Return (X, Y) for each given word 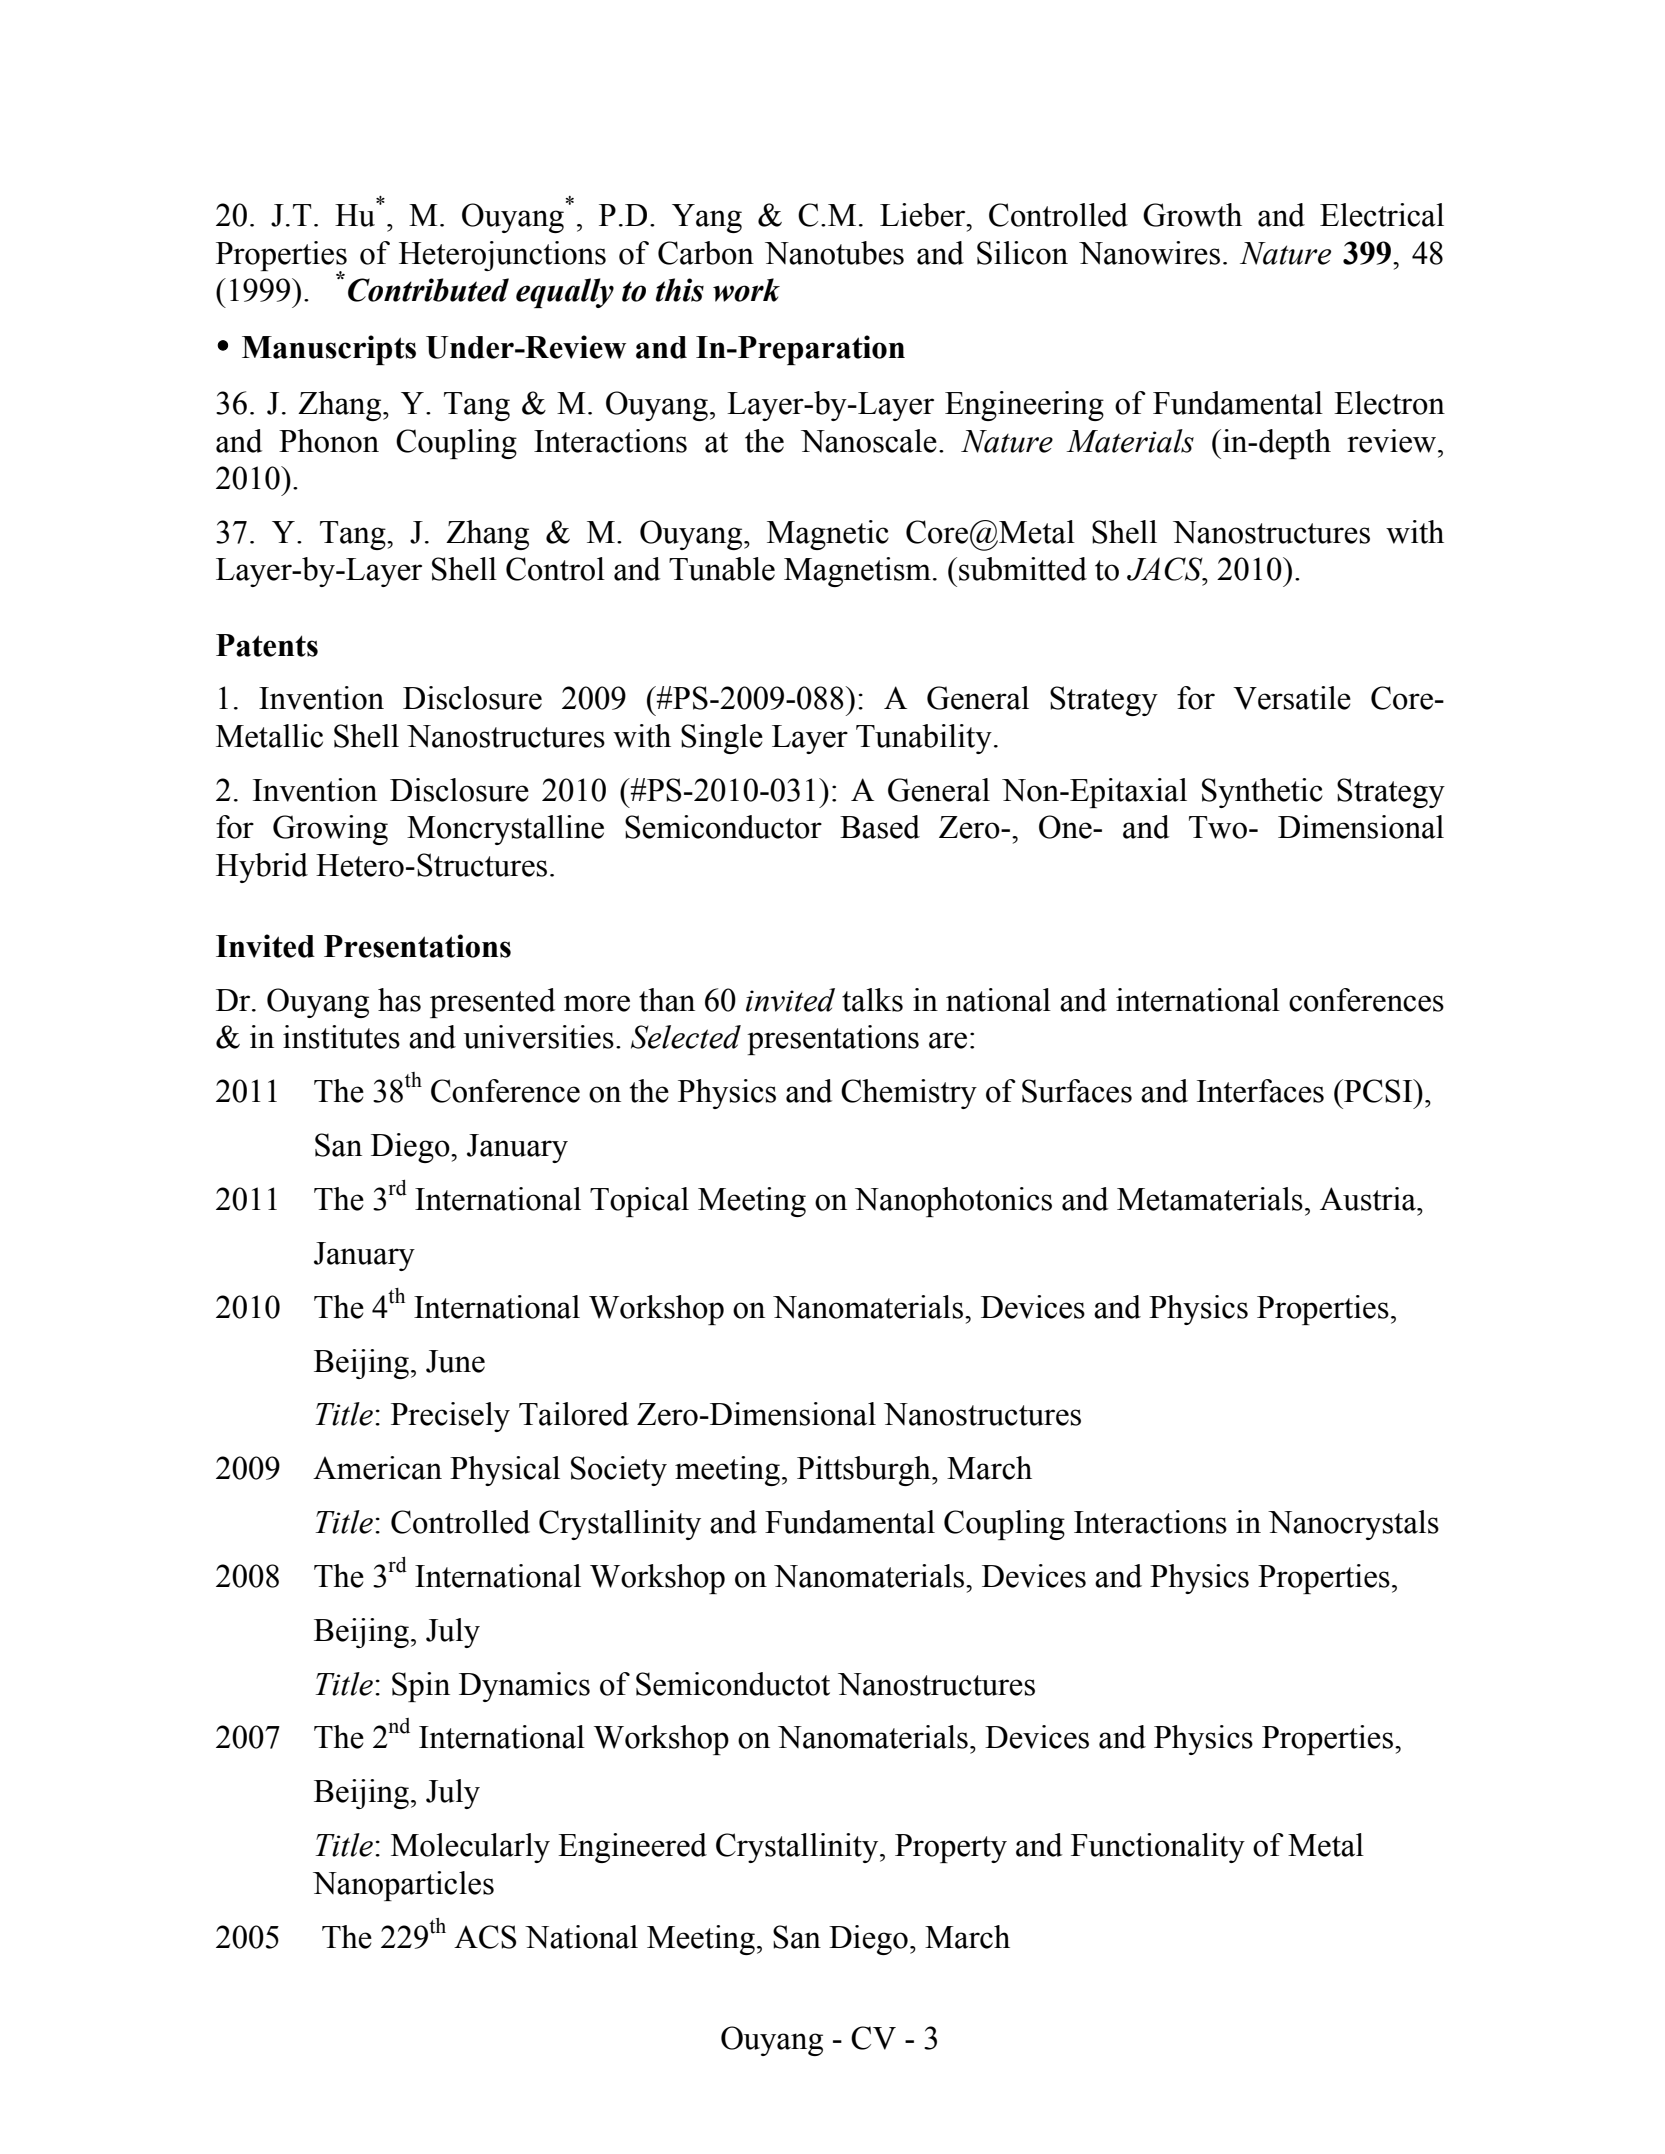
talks (872, 1000)
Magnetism (857, 572)
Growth (1192, 215)
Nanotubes (834, 253)
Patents (267, 645)
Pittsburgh (865, 1471)
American (377, 1468)
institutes (341, 1037)
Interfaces (1260, 1091)
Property (951, 1848)
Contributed (428, 290)
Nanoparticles (403, 1886)
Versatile (1292, 698)
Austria (1369, 1199)
